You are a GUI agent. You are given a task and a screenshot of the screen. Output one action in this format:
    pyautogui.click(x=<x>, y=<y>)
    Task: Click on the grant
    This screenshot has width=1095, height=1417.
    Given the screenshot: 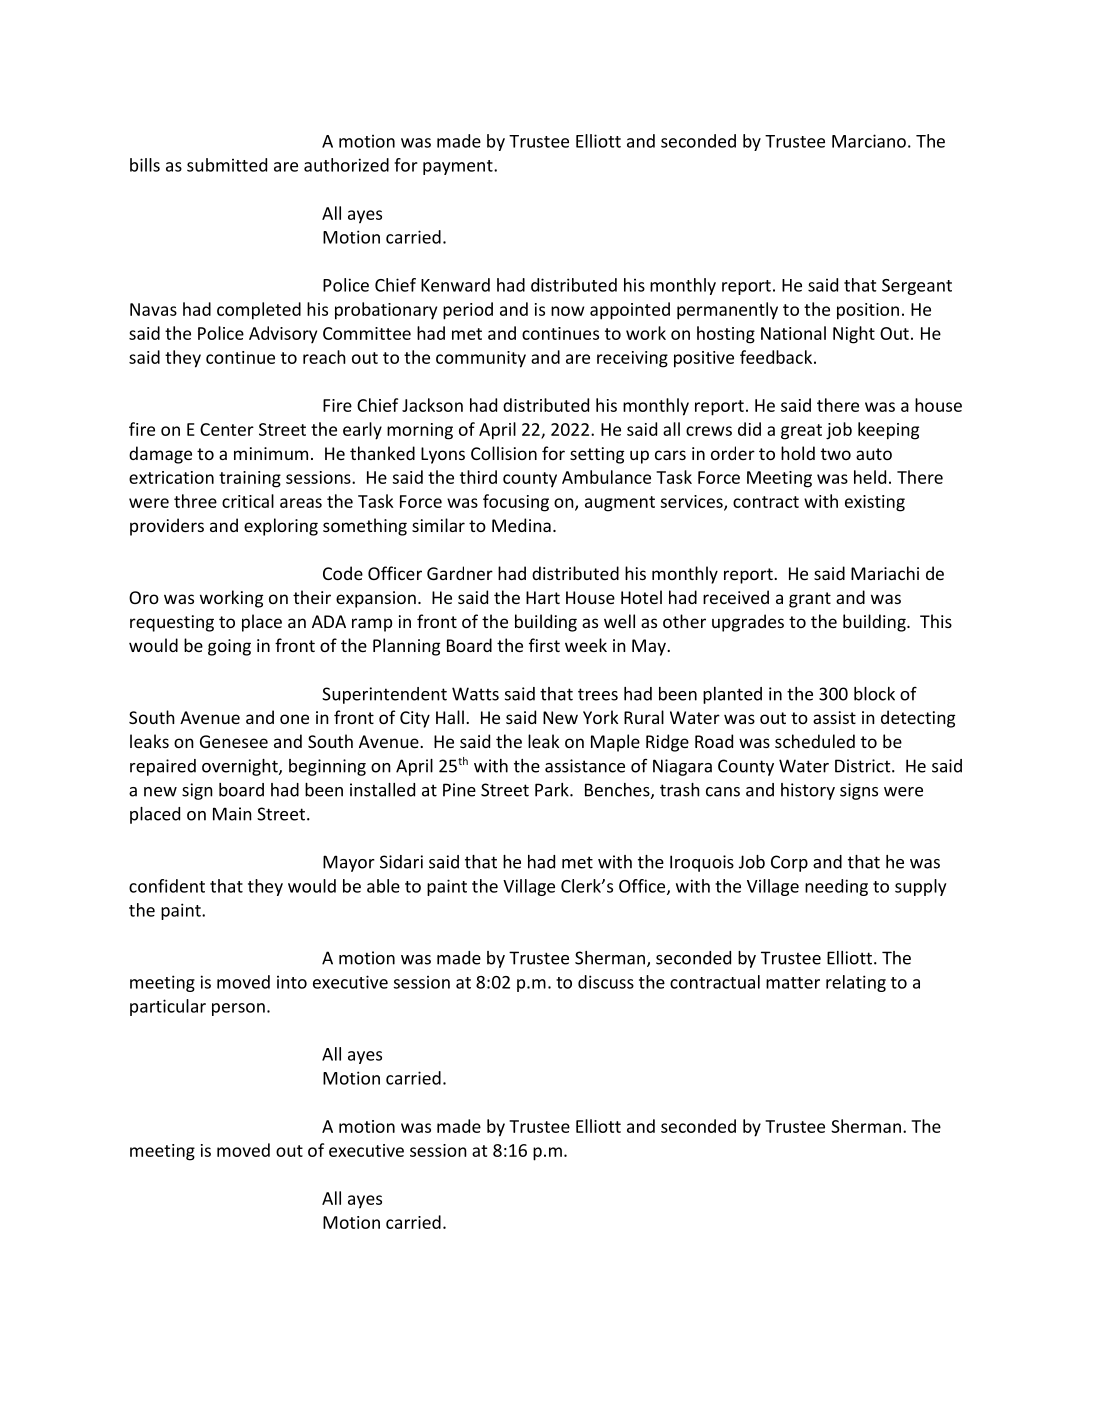 What is the action you would take?
    pyautogui.click(x=810, y=600)
